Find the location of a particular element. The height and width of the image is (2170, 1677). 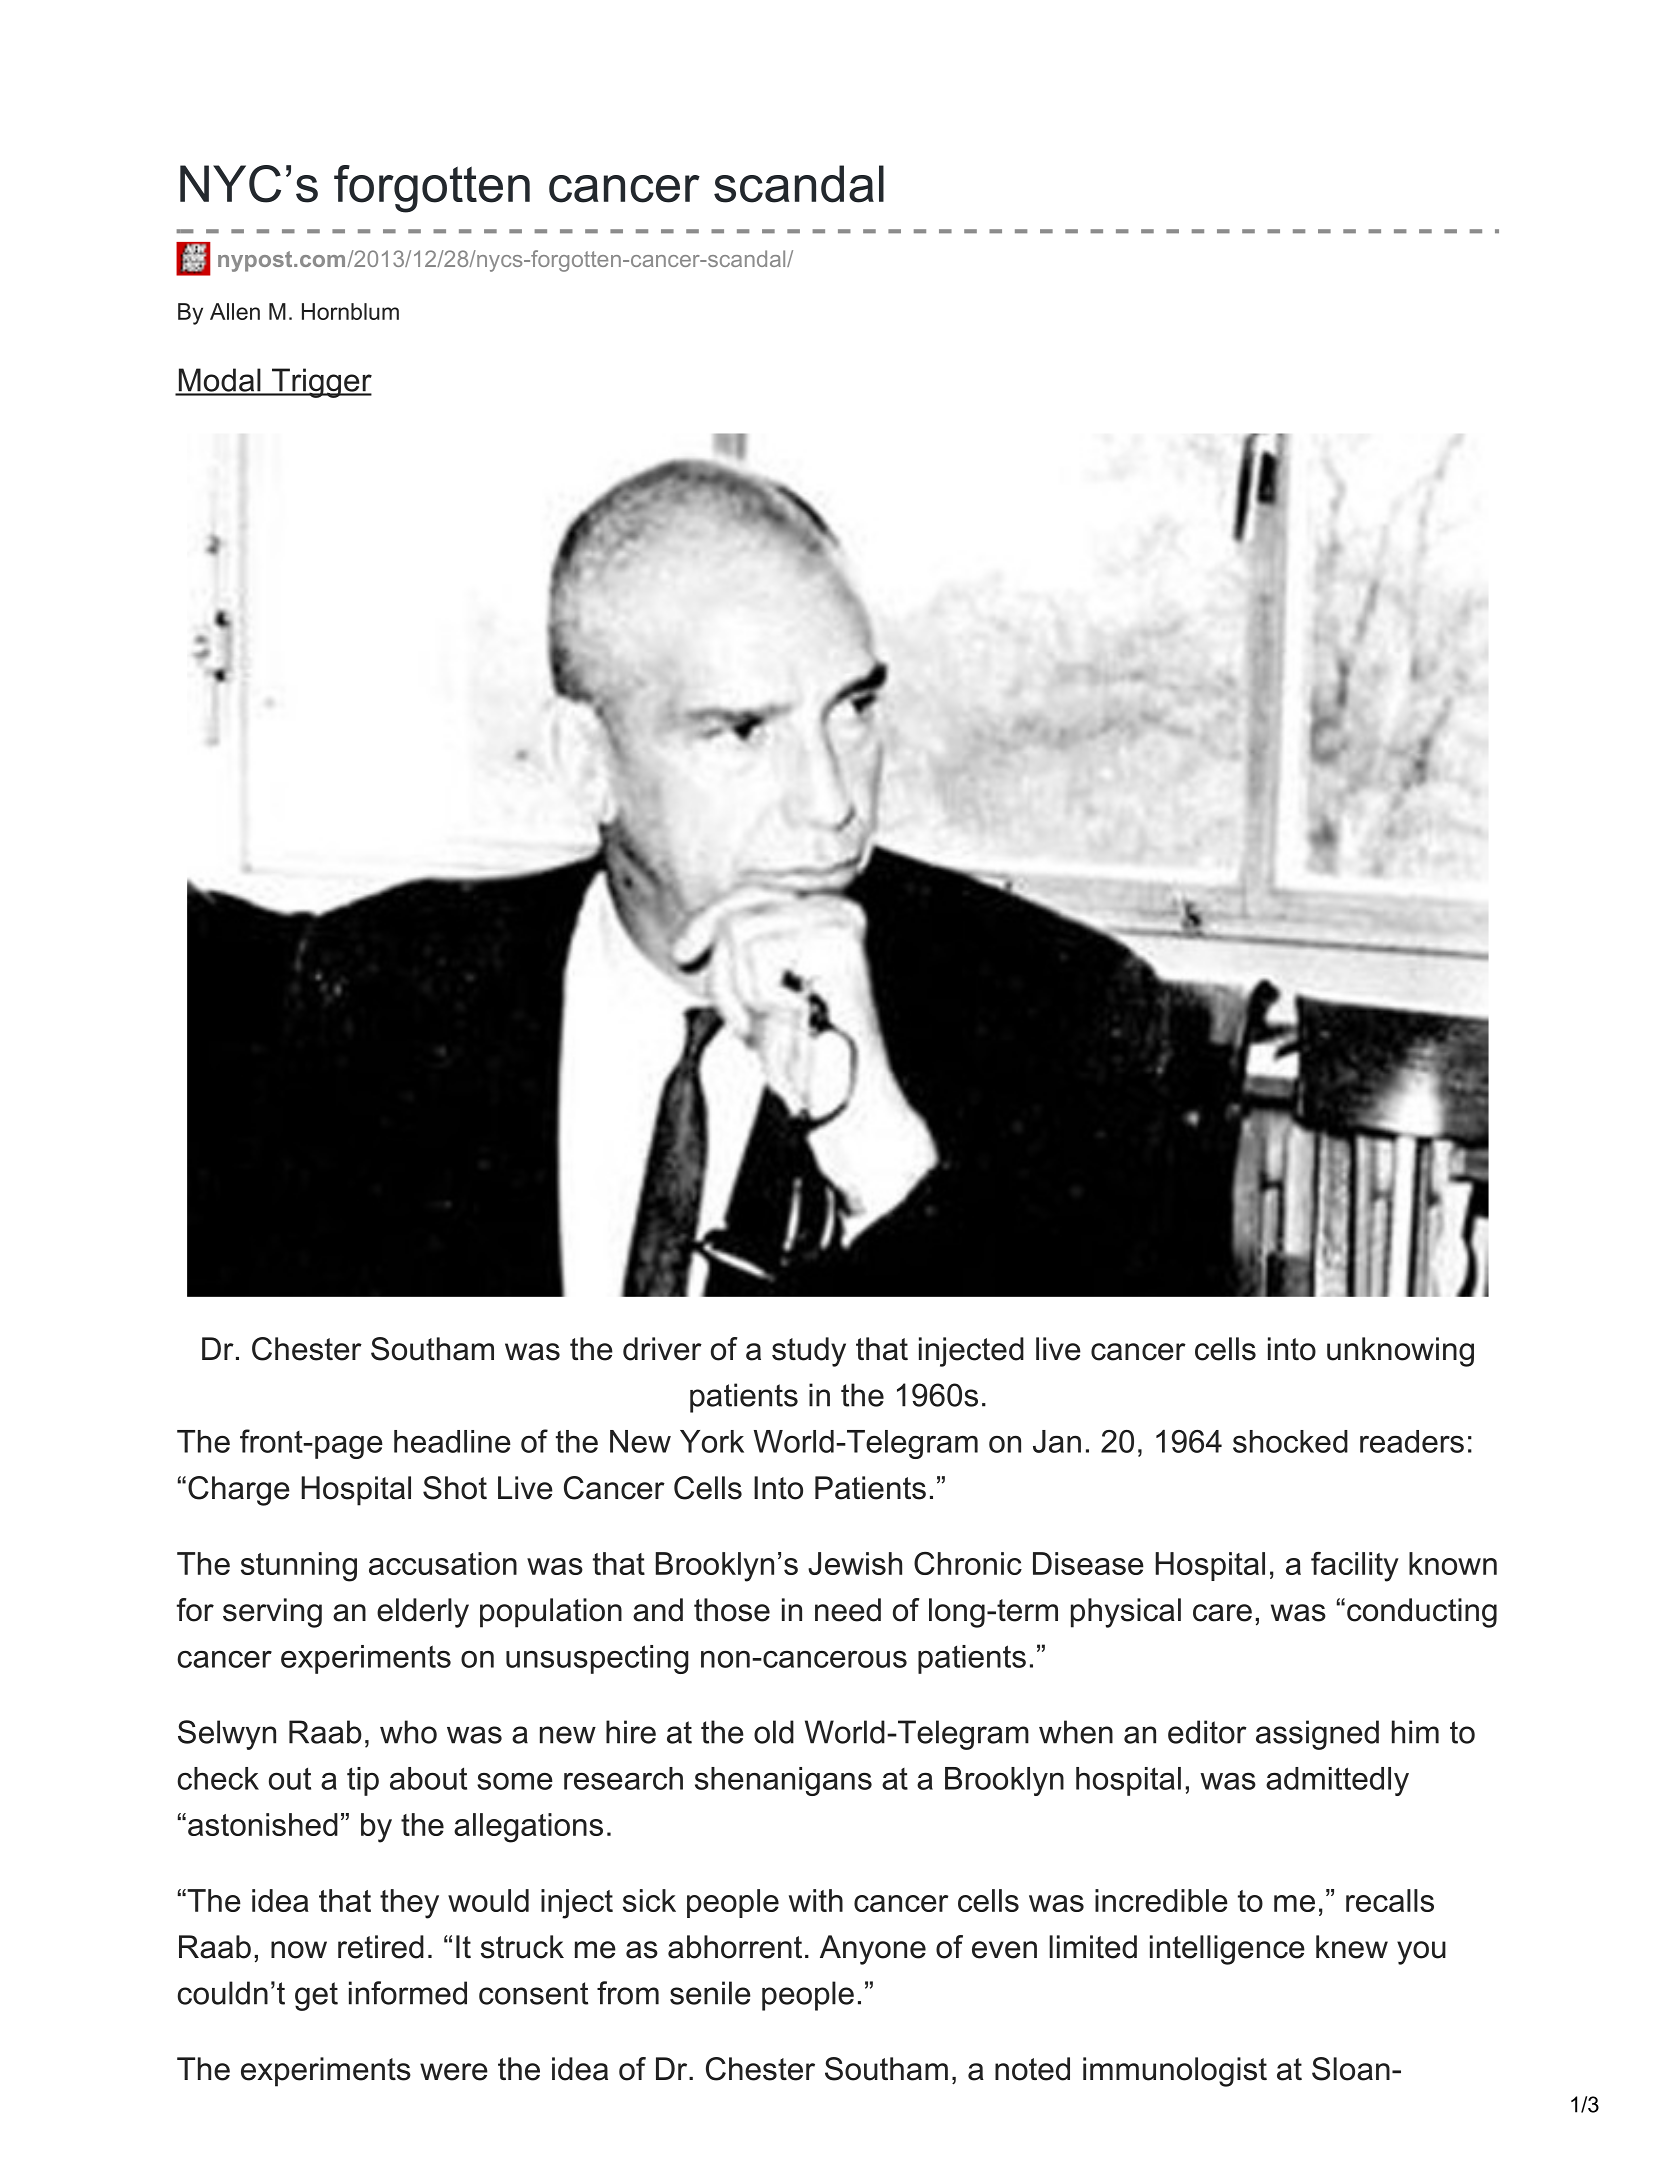

Trigger is located at coordinates (321, 383).
